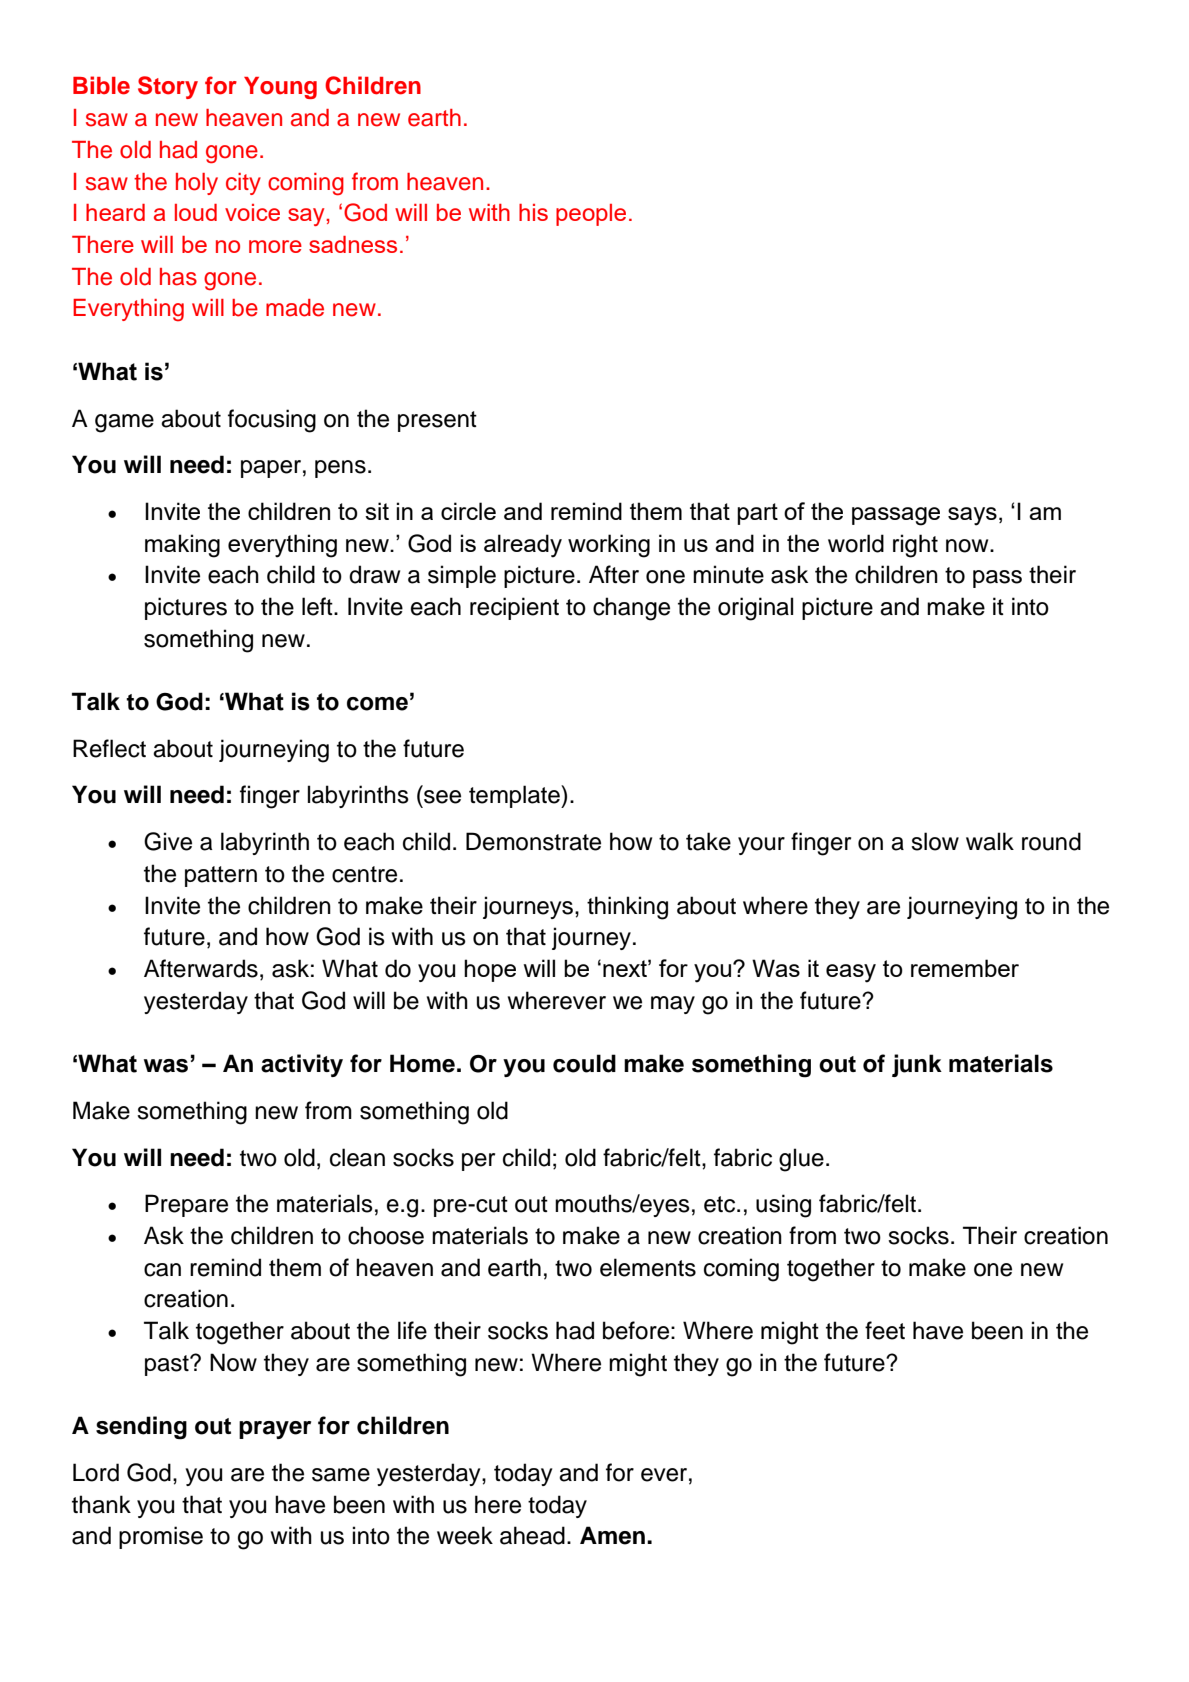 The image size is (1189, 1682). Describe the element at coordinates (885, 1330) in the screenshot. I see `feet` at that location.
